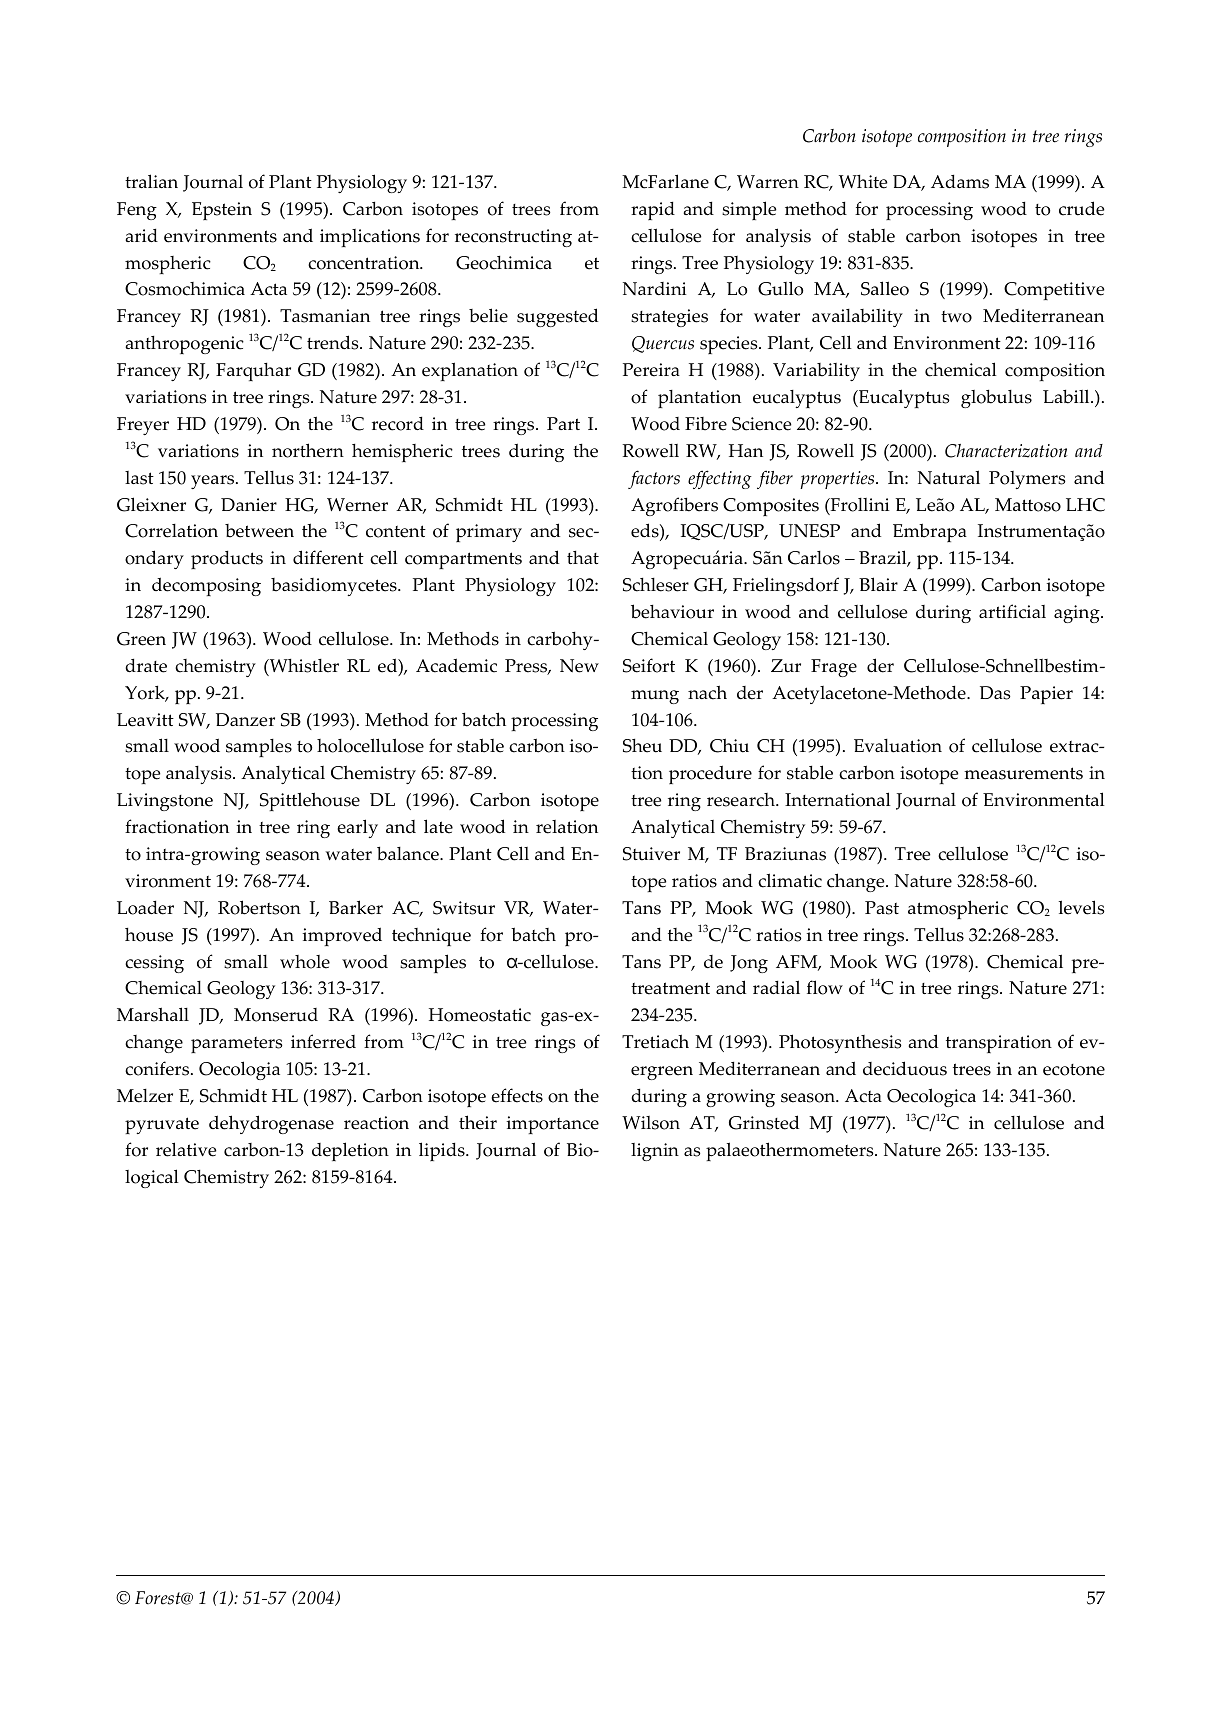 This image has width=1221, height=1728. Describe the element at coordinates (654, 479) in the image. I see `factors` at that location.
